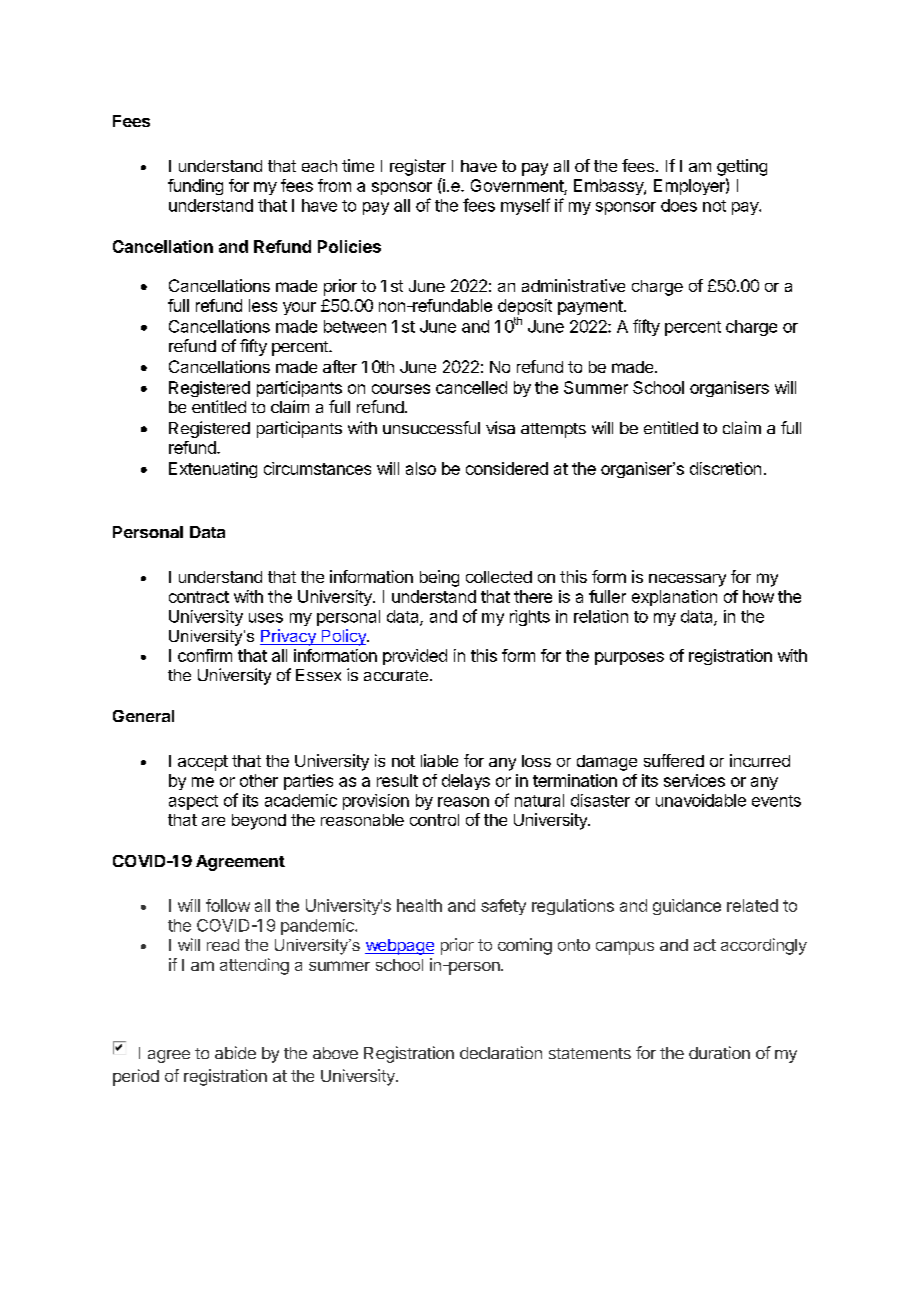 The image size is (924, 1308). I want to click on duration, so click(719, 1052).
